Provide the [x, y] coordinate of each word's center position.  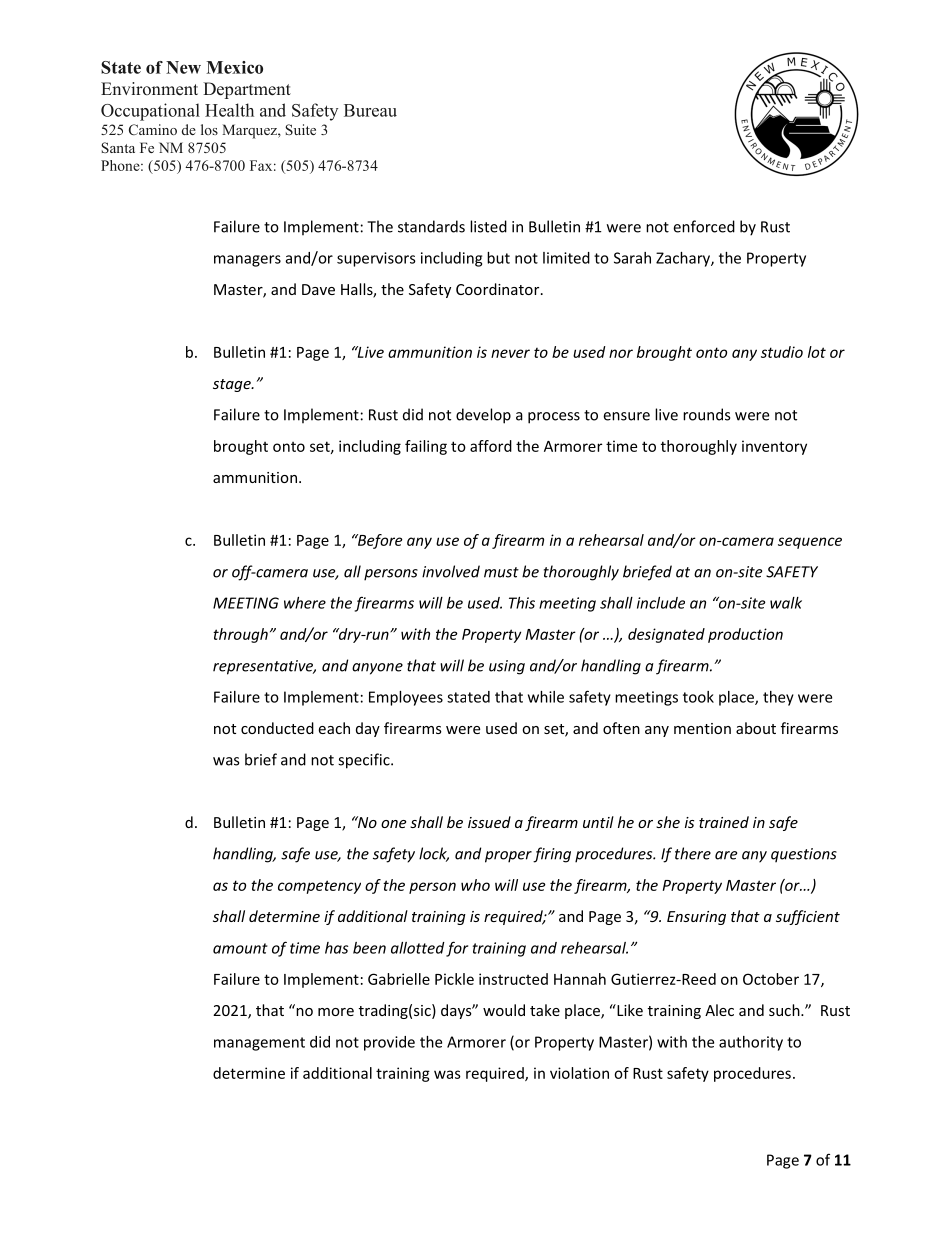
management [259, 1044]
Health [229, 110]
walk [786, 603]
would [504, 1010]
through [240, 635]
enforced [704, 226]
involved [451, 571]
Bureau [370, 110]
